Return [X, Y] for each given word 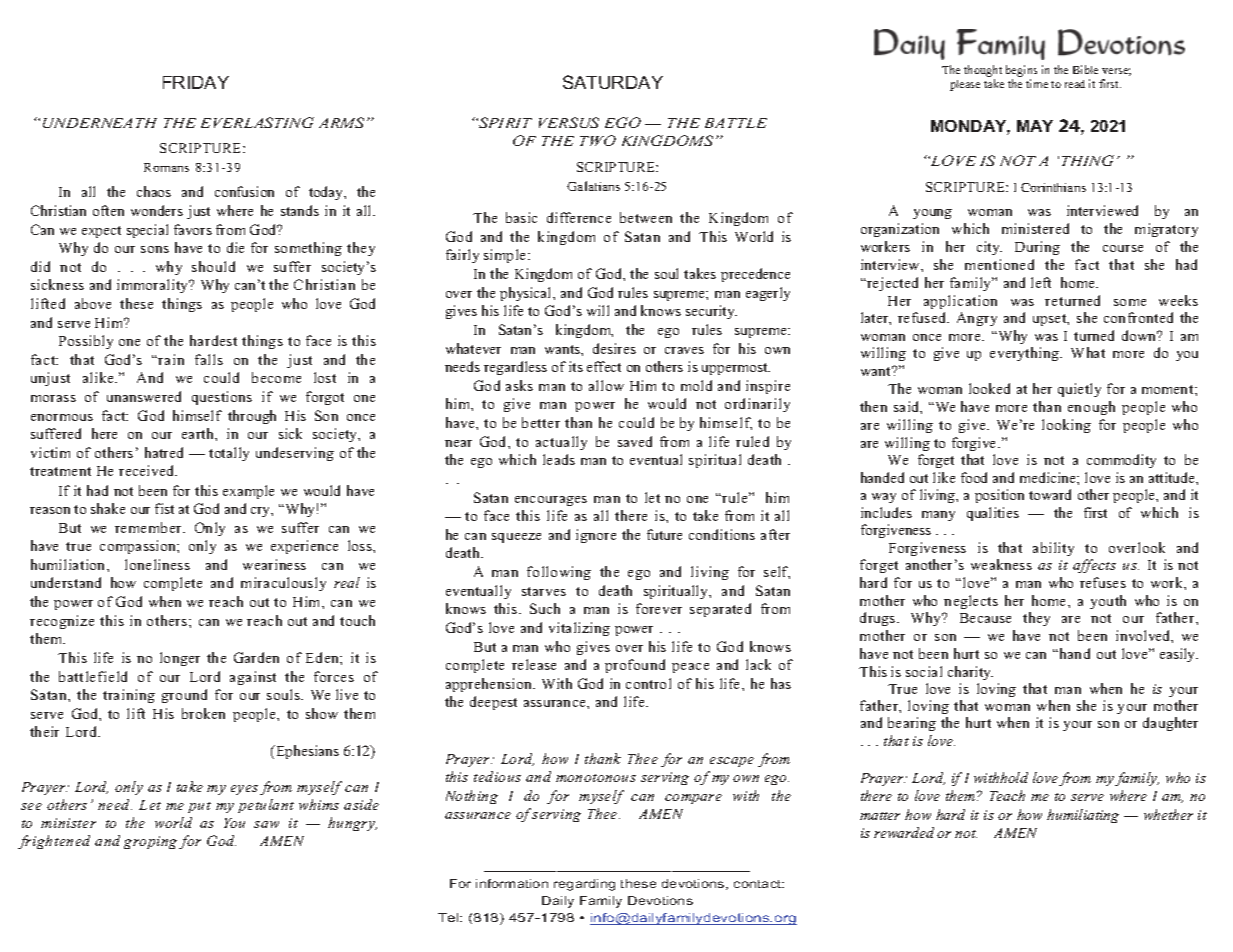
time [1037, 83]
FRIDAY [196, 82]
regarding [584, 885]
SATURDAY [613, 82]
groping [150, 842]
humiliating [1083, 816]
